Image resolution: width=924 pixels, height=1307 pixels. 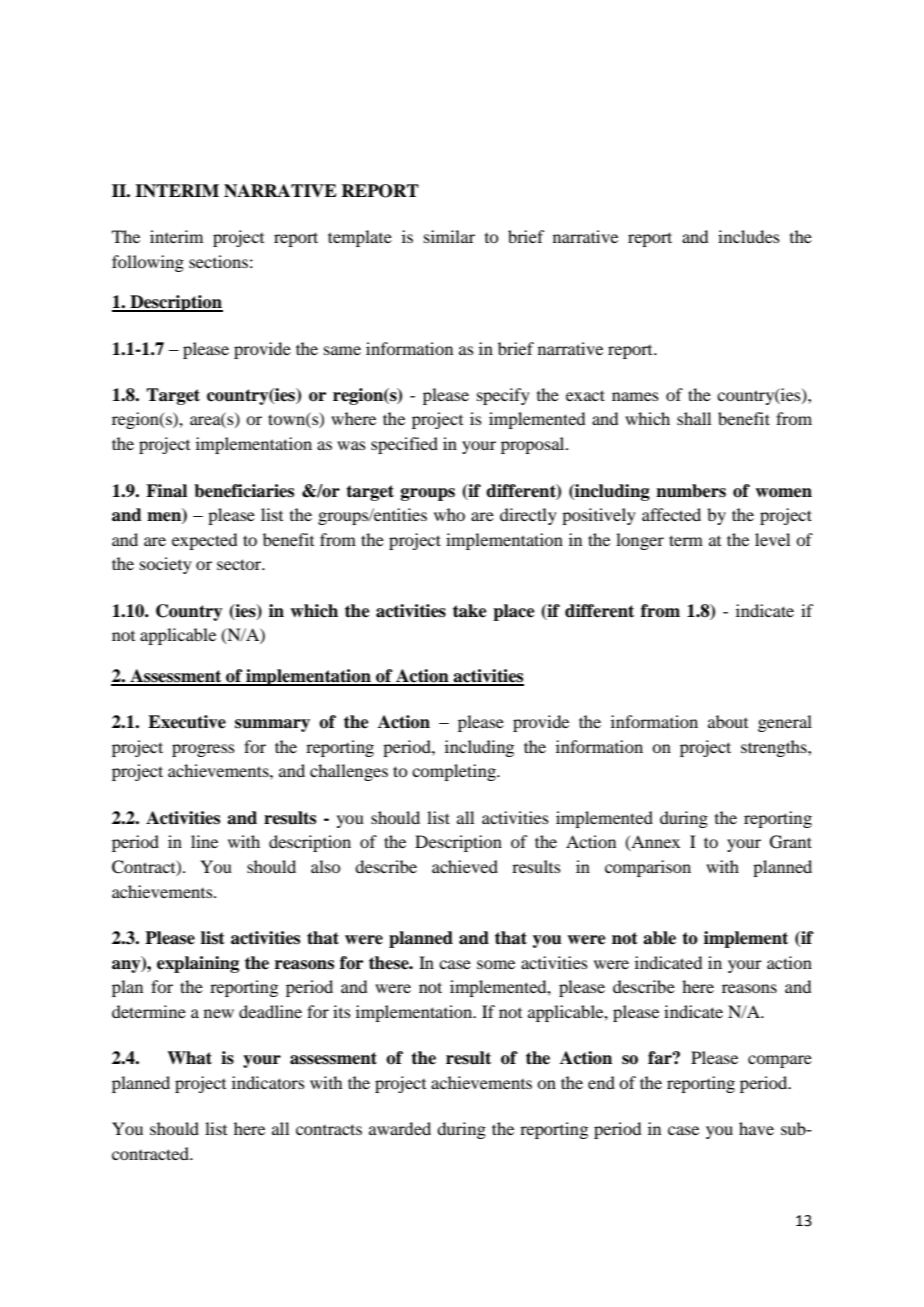 I want to click on sections, so click(x=218, y=261).
